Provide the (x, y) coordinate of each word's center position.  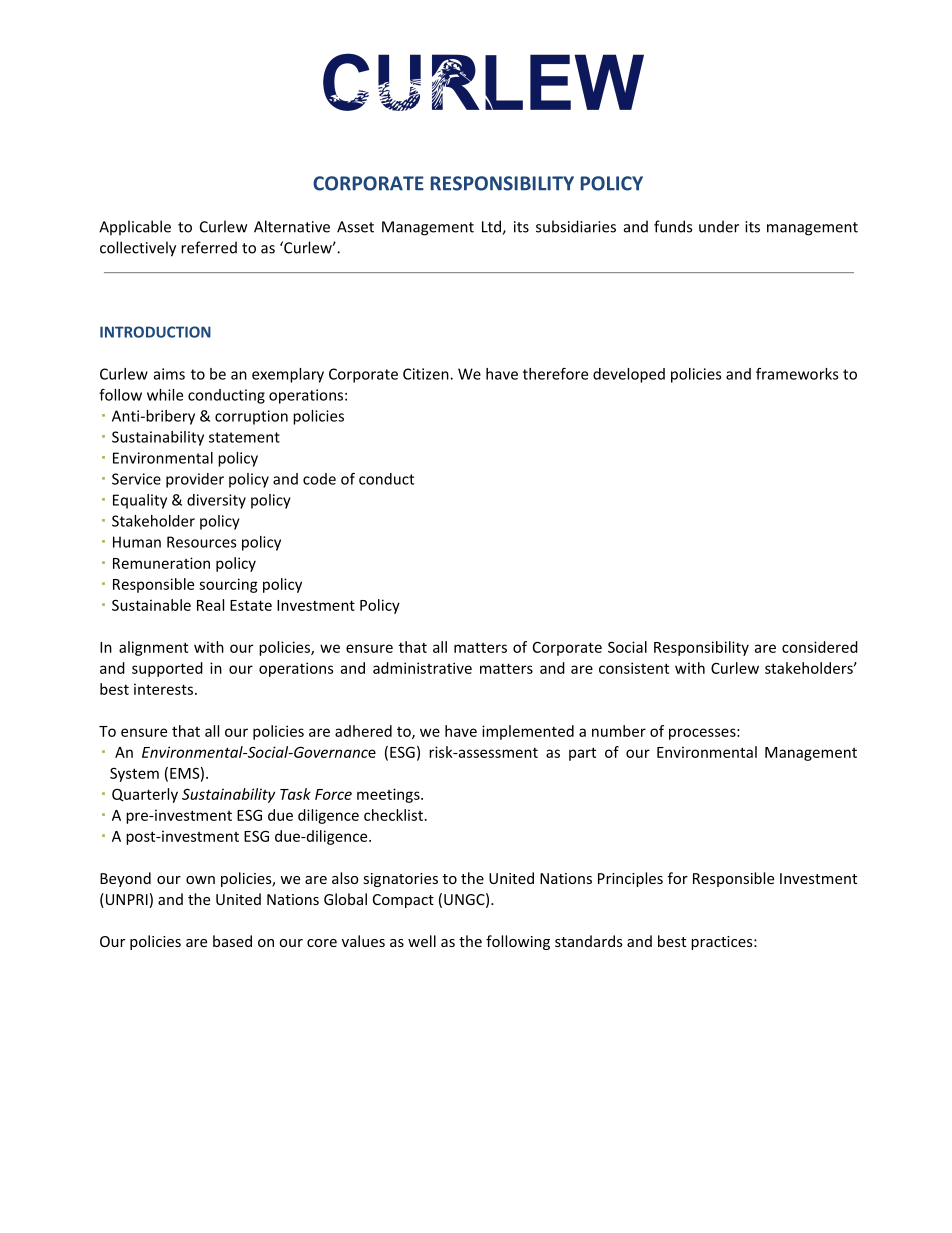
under (719, 226)
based (232, 941)
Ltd (492, 227)
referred (209, 247)
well (422, 941)
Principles (630, 879)
